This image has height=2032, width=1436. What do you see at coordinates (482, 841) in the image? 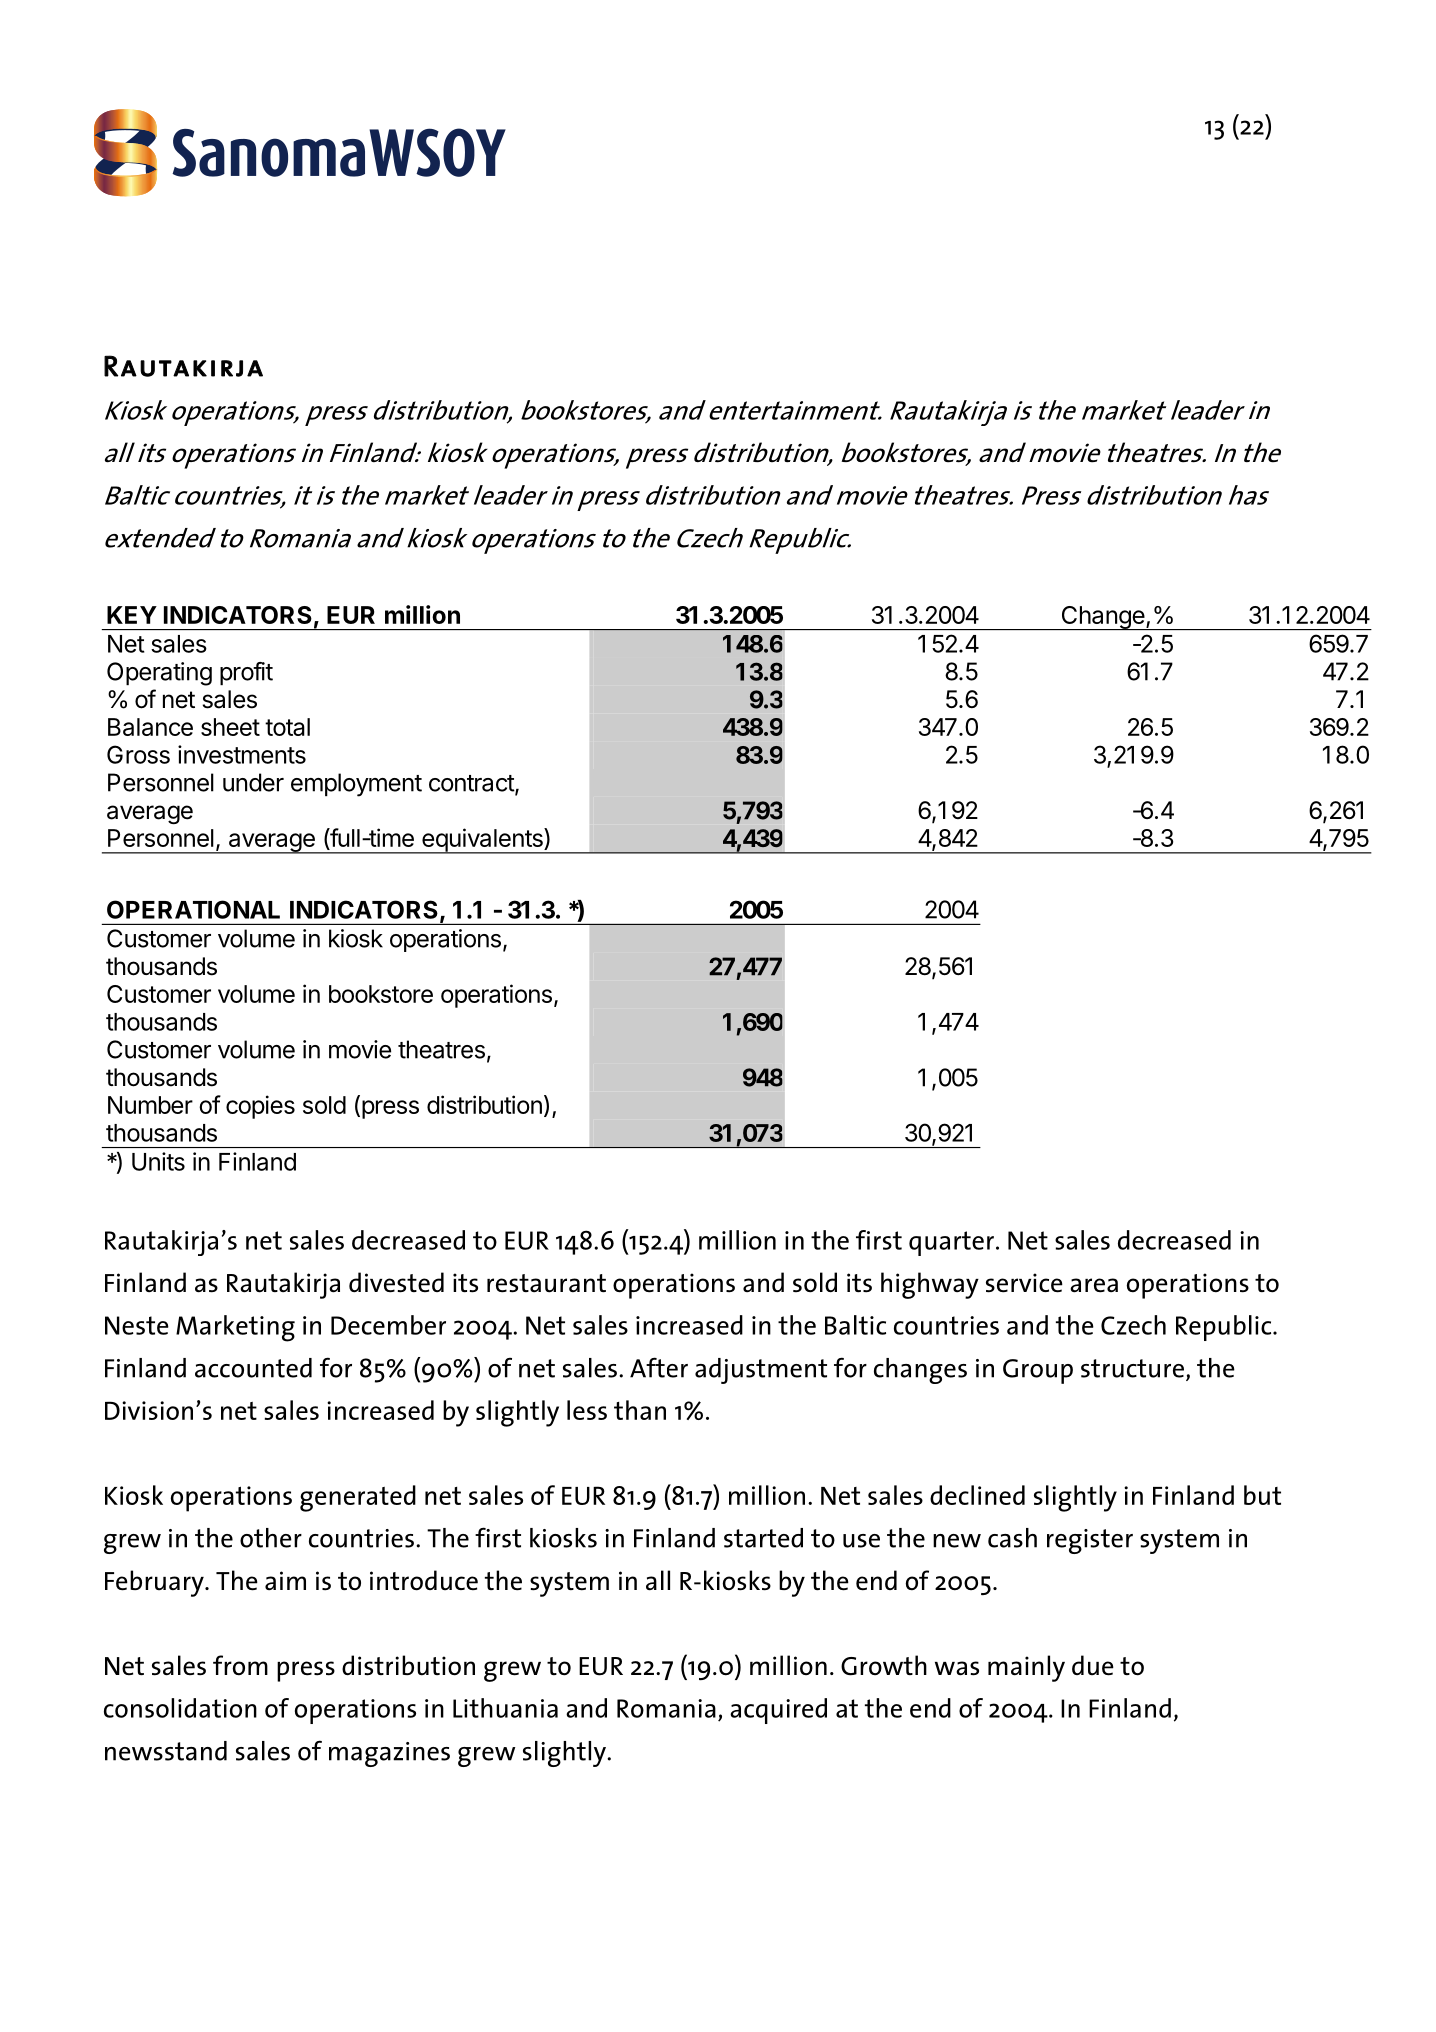
I see `equivalents` at bounding box center [482, 841].
